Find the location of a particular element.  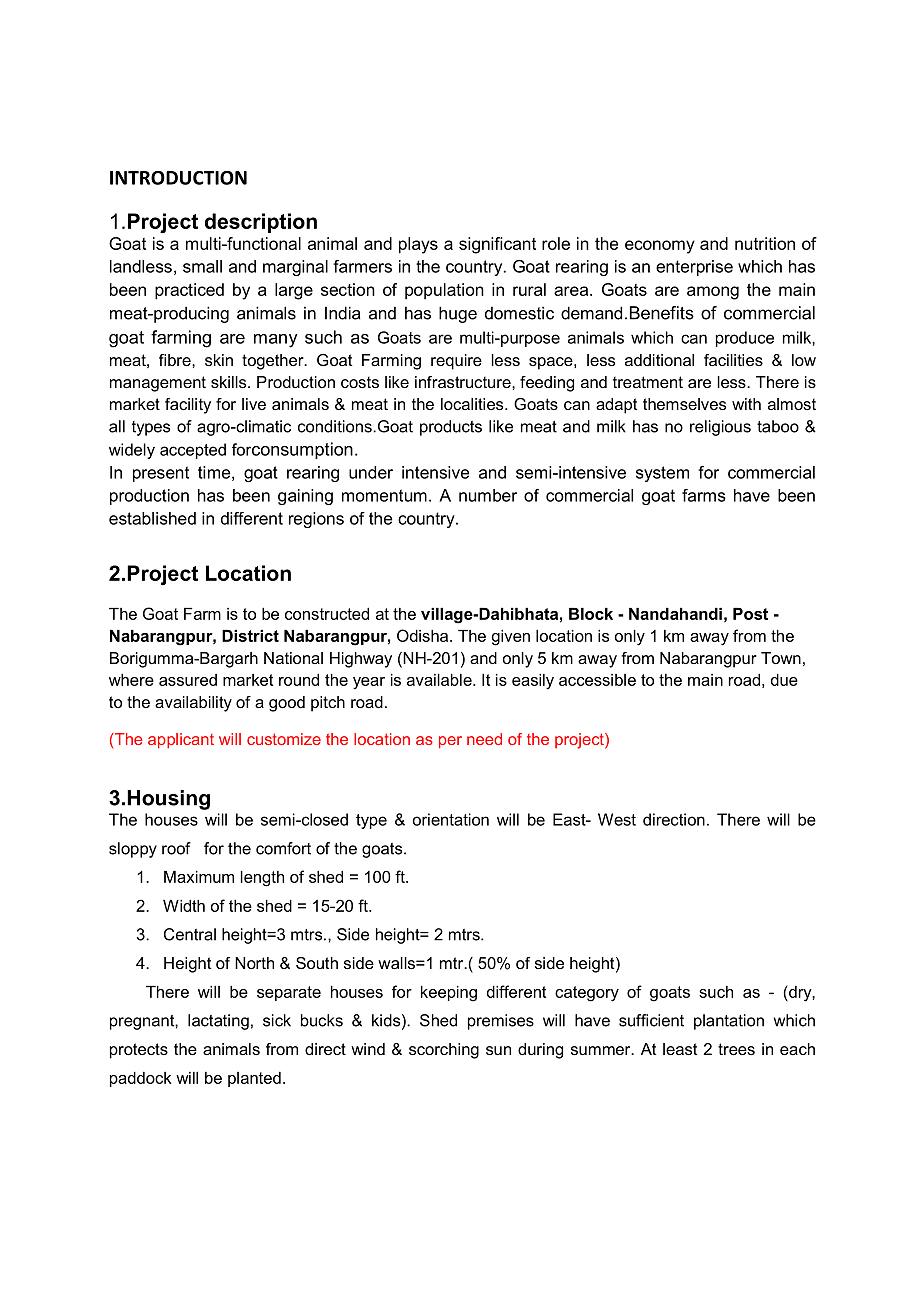

Post is located at coordinates (750, 614).
